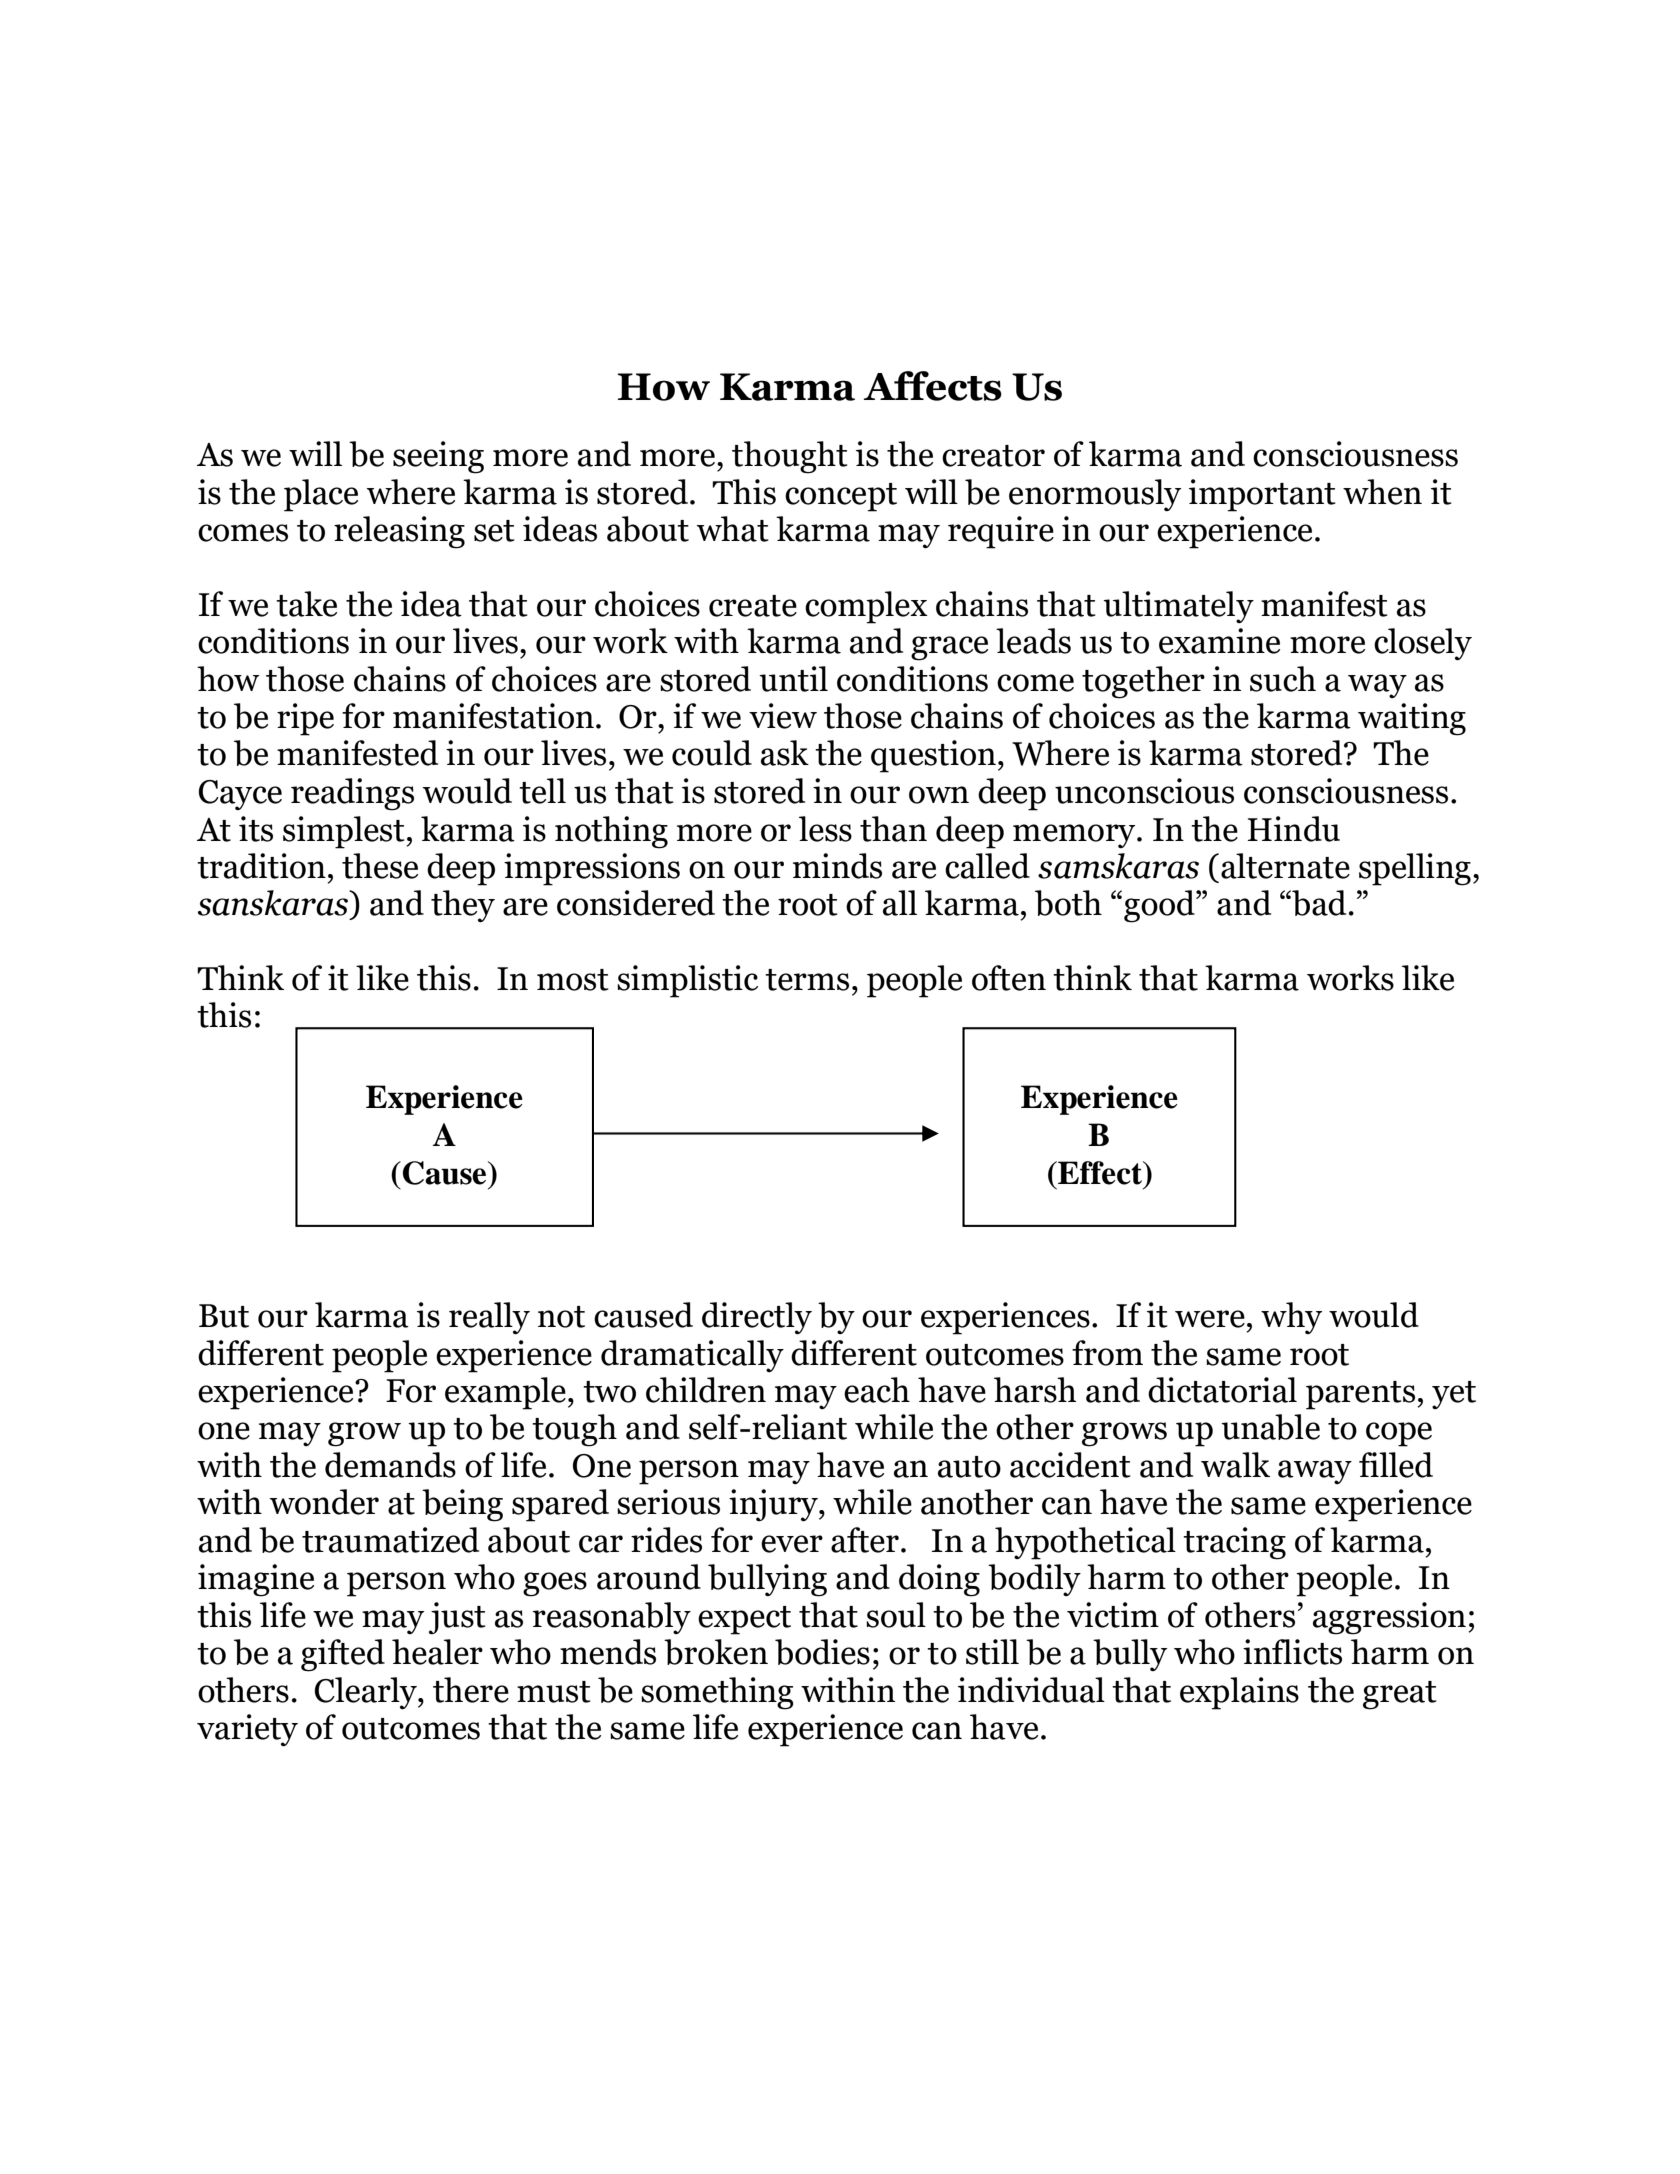 The width and height of the document is (1680, 2174). Describe the element at coordinates (790, 457) in the document. I see `thought` at that location.
